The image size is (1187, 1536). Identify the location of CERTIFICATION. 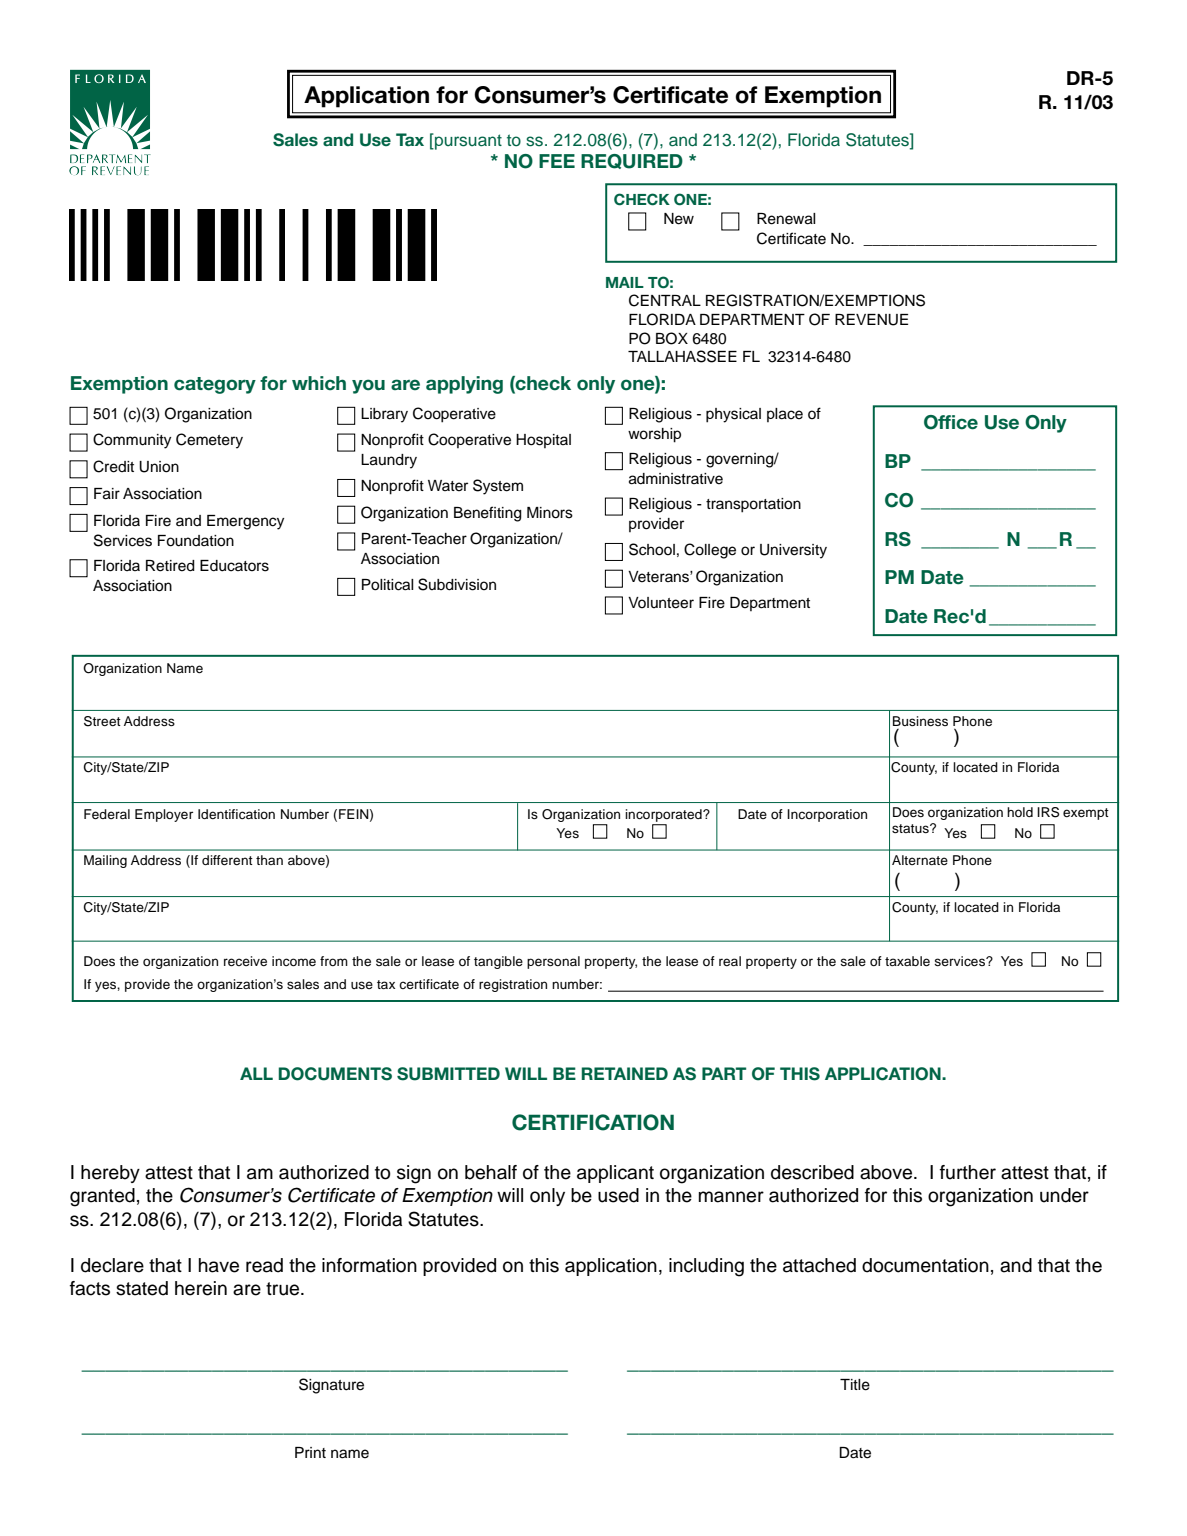
(593, 1122).
